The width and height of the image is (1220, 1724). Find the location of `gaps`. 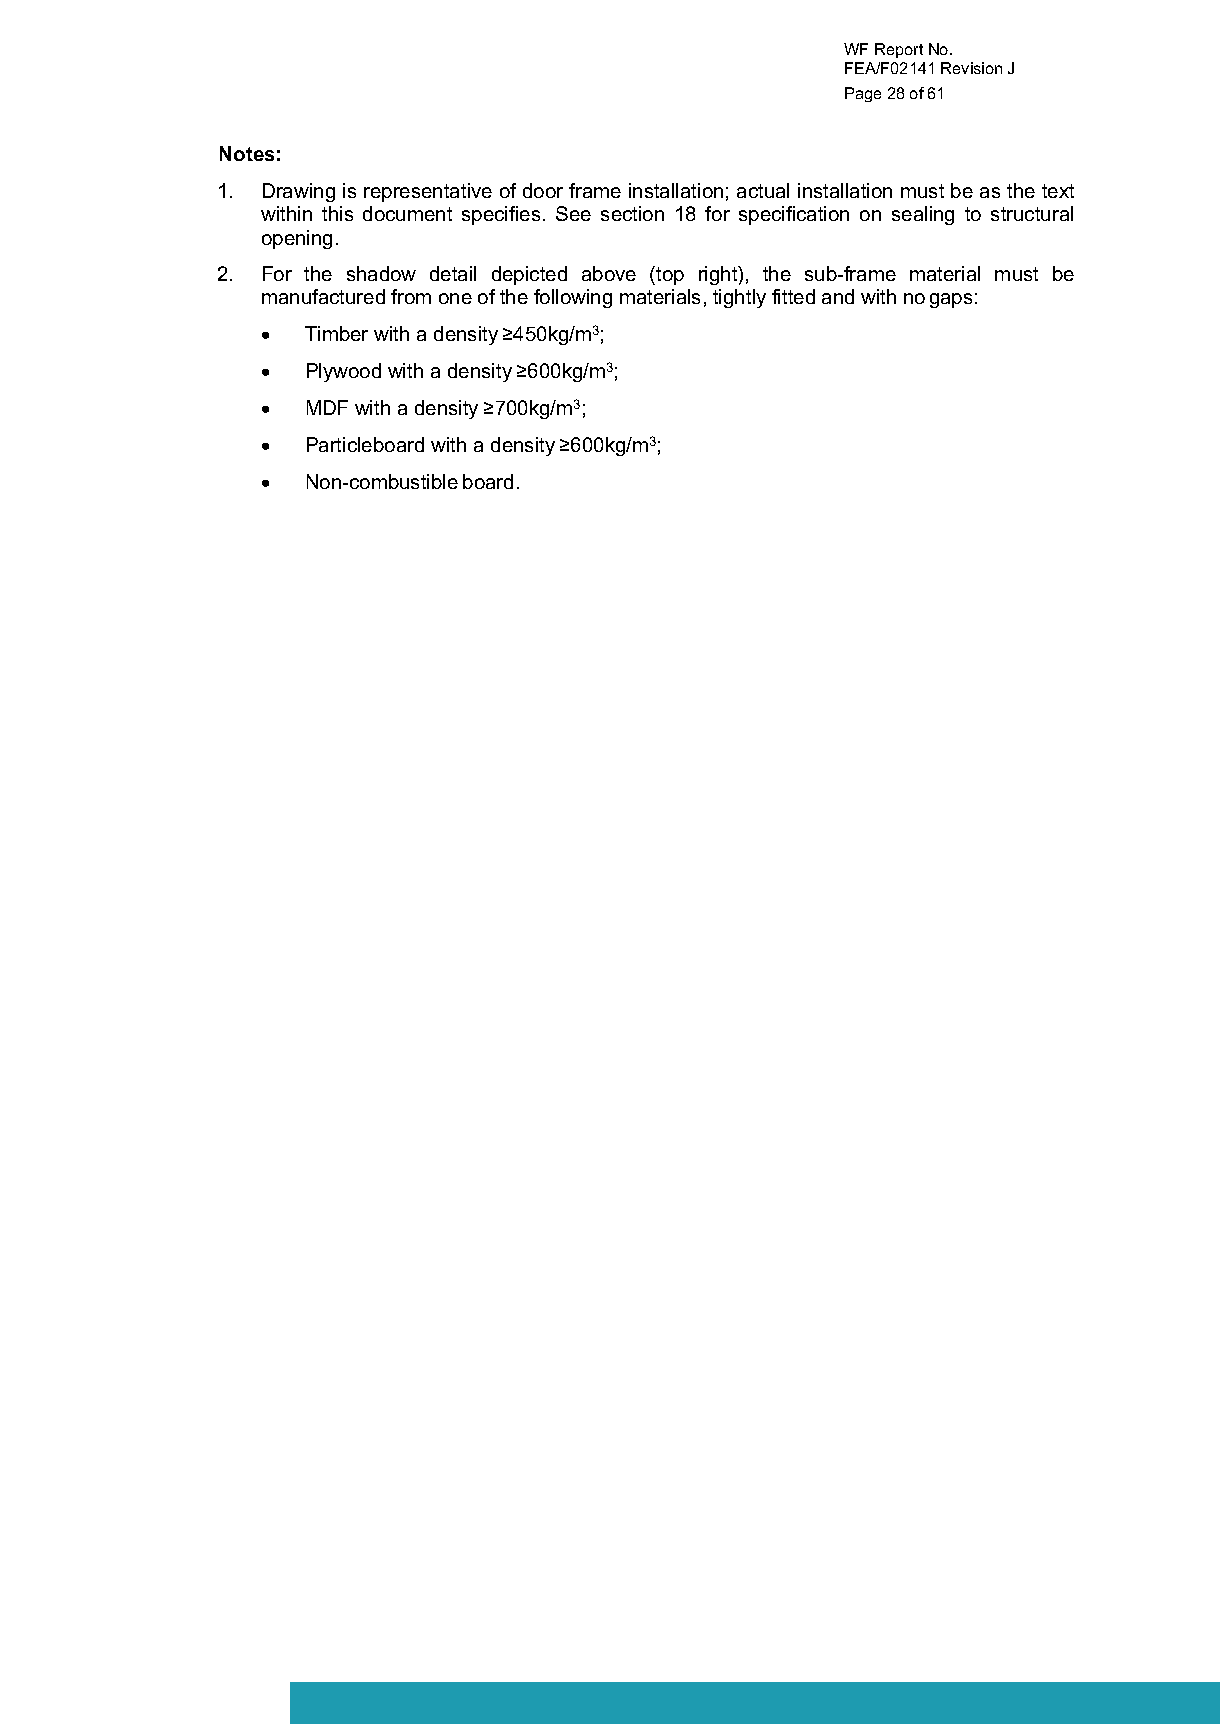

gaps is located at coordinates (951, 300).
